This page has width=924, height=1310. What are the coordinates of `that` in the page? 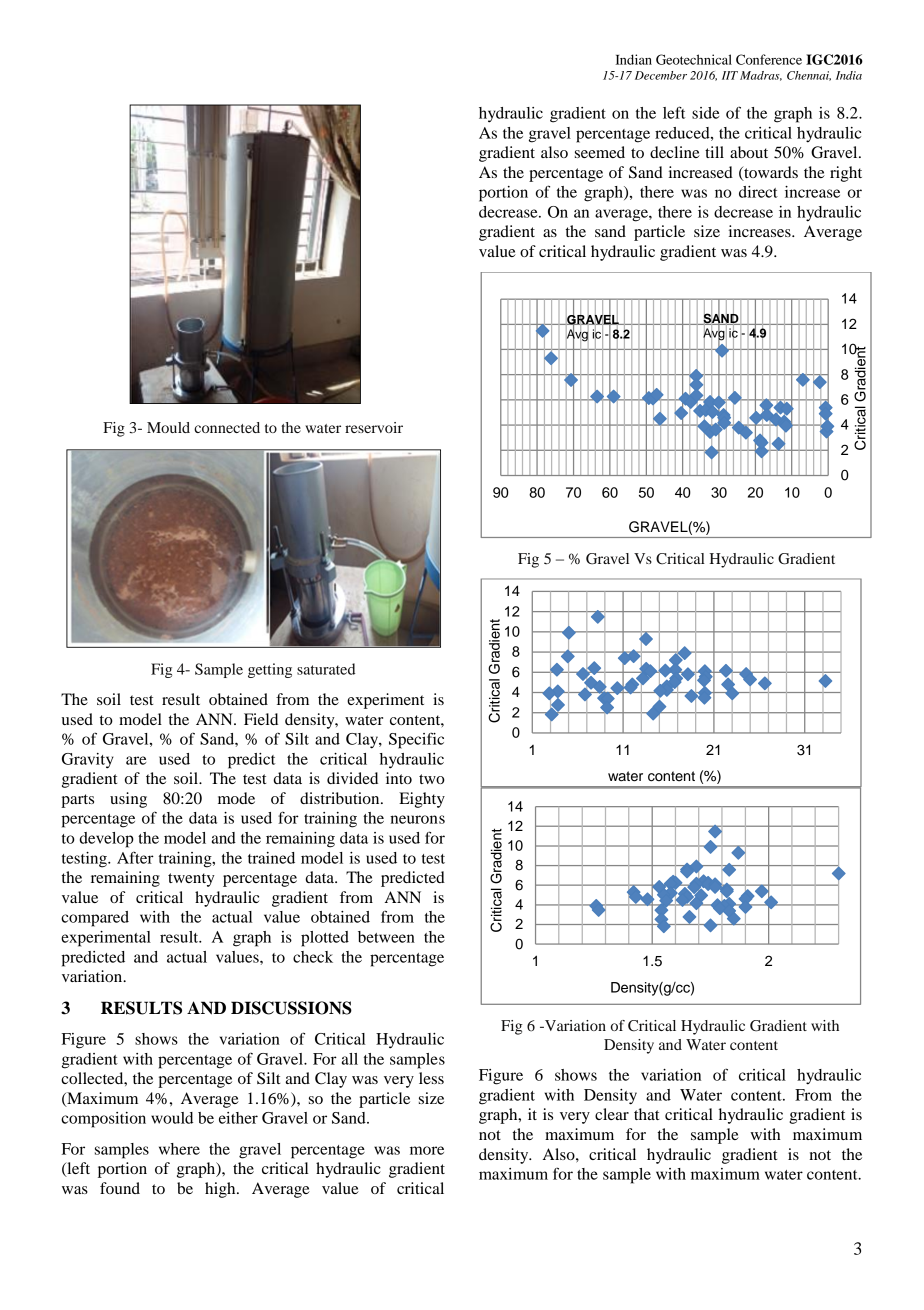 It's located at (646, 1114).
